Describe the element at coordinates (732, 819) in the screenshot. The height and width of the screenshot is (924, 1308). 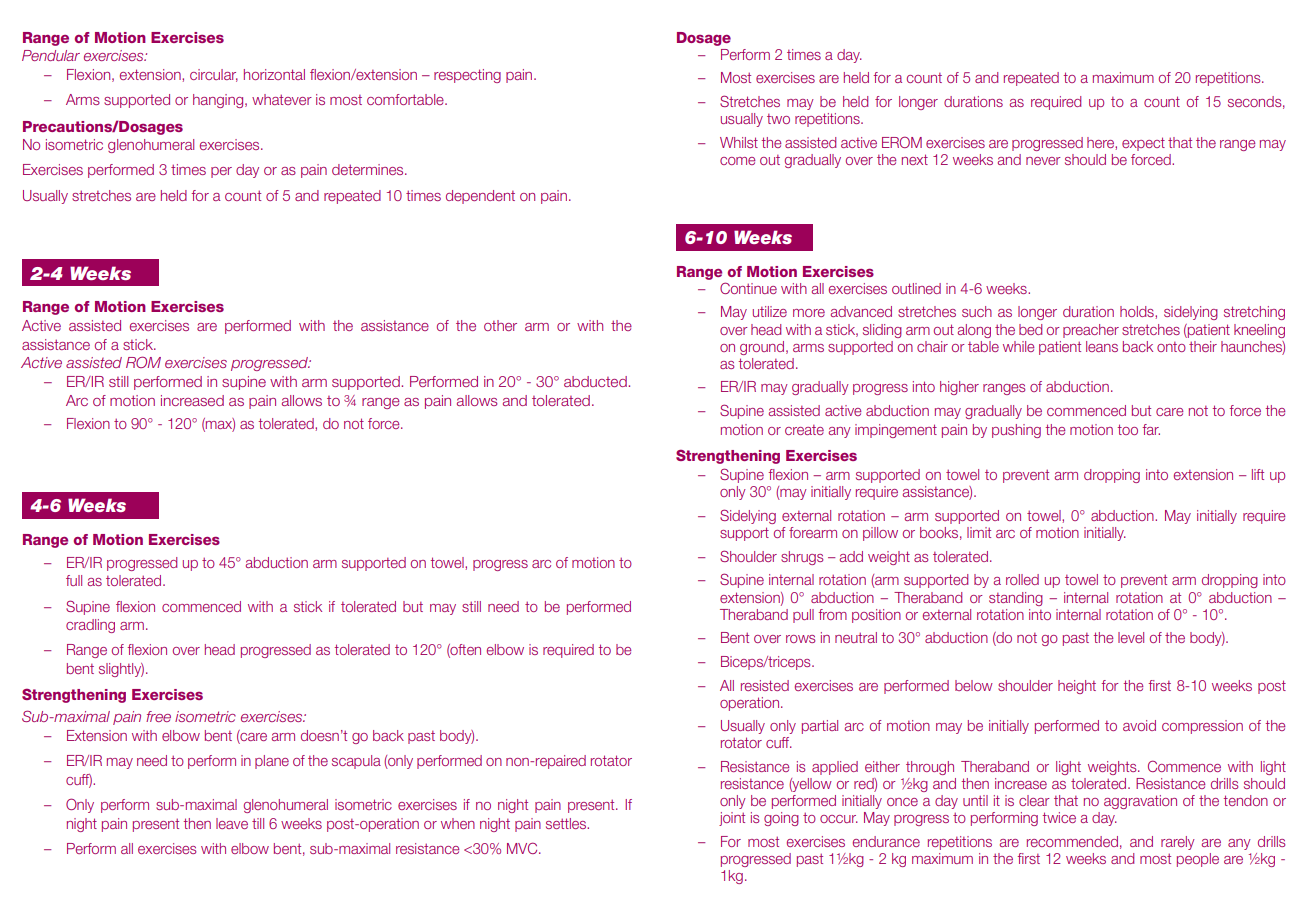
I see `joint` at that location.
